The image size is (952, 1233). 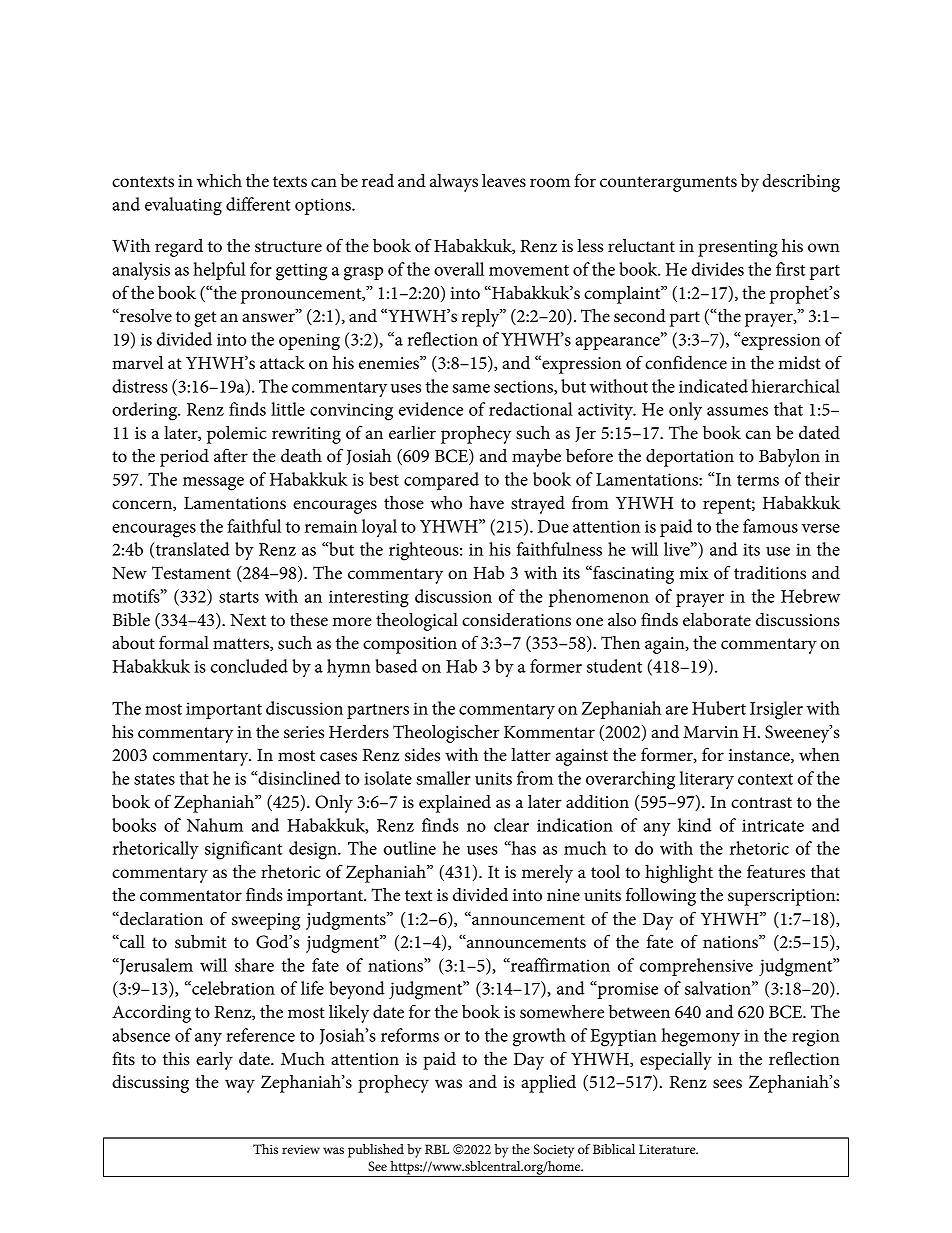 I want to click on have, so click(x=487, y=503).
